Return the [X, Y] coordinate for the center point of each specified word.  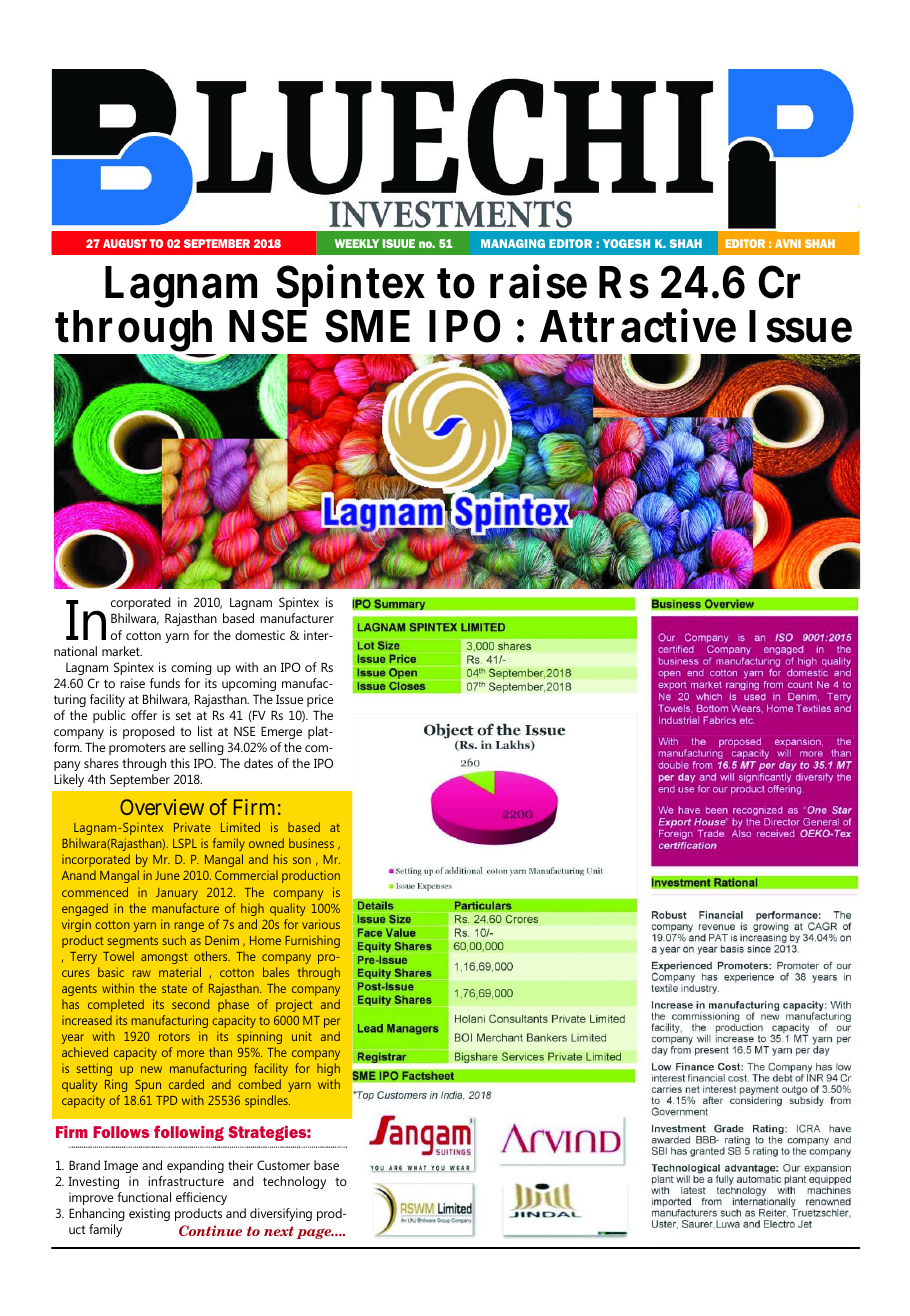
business [311, 843]
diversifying [281, 1214]
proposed [149, 732]
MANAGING [513, 243]
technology [294, 1182]
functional [144, 1197]
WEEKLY [357, 243]
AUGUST [125, 243]
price [320, 700]
